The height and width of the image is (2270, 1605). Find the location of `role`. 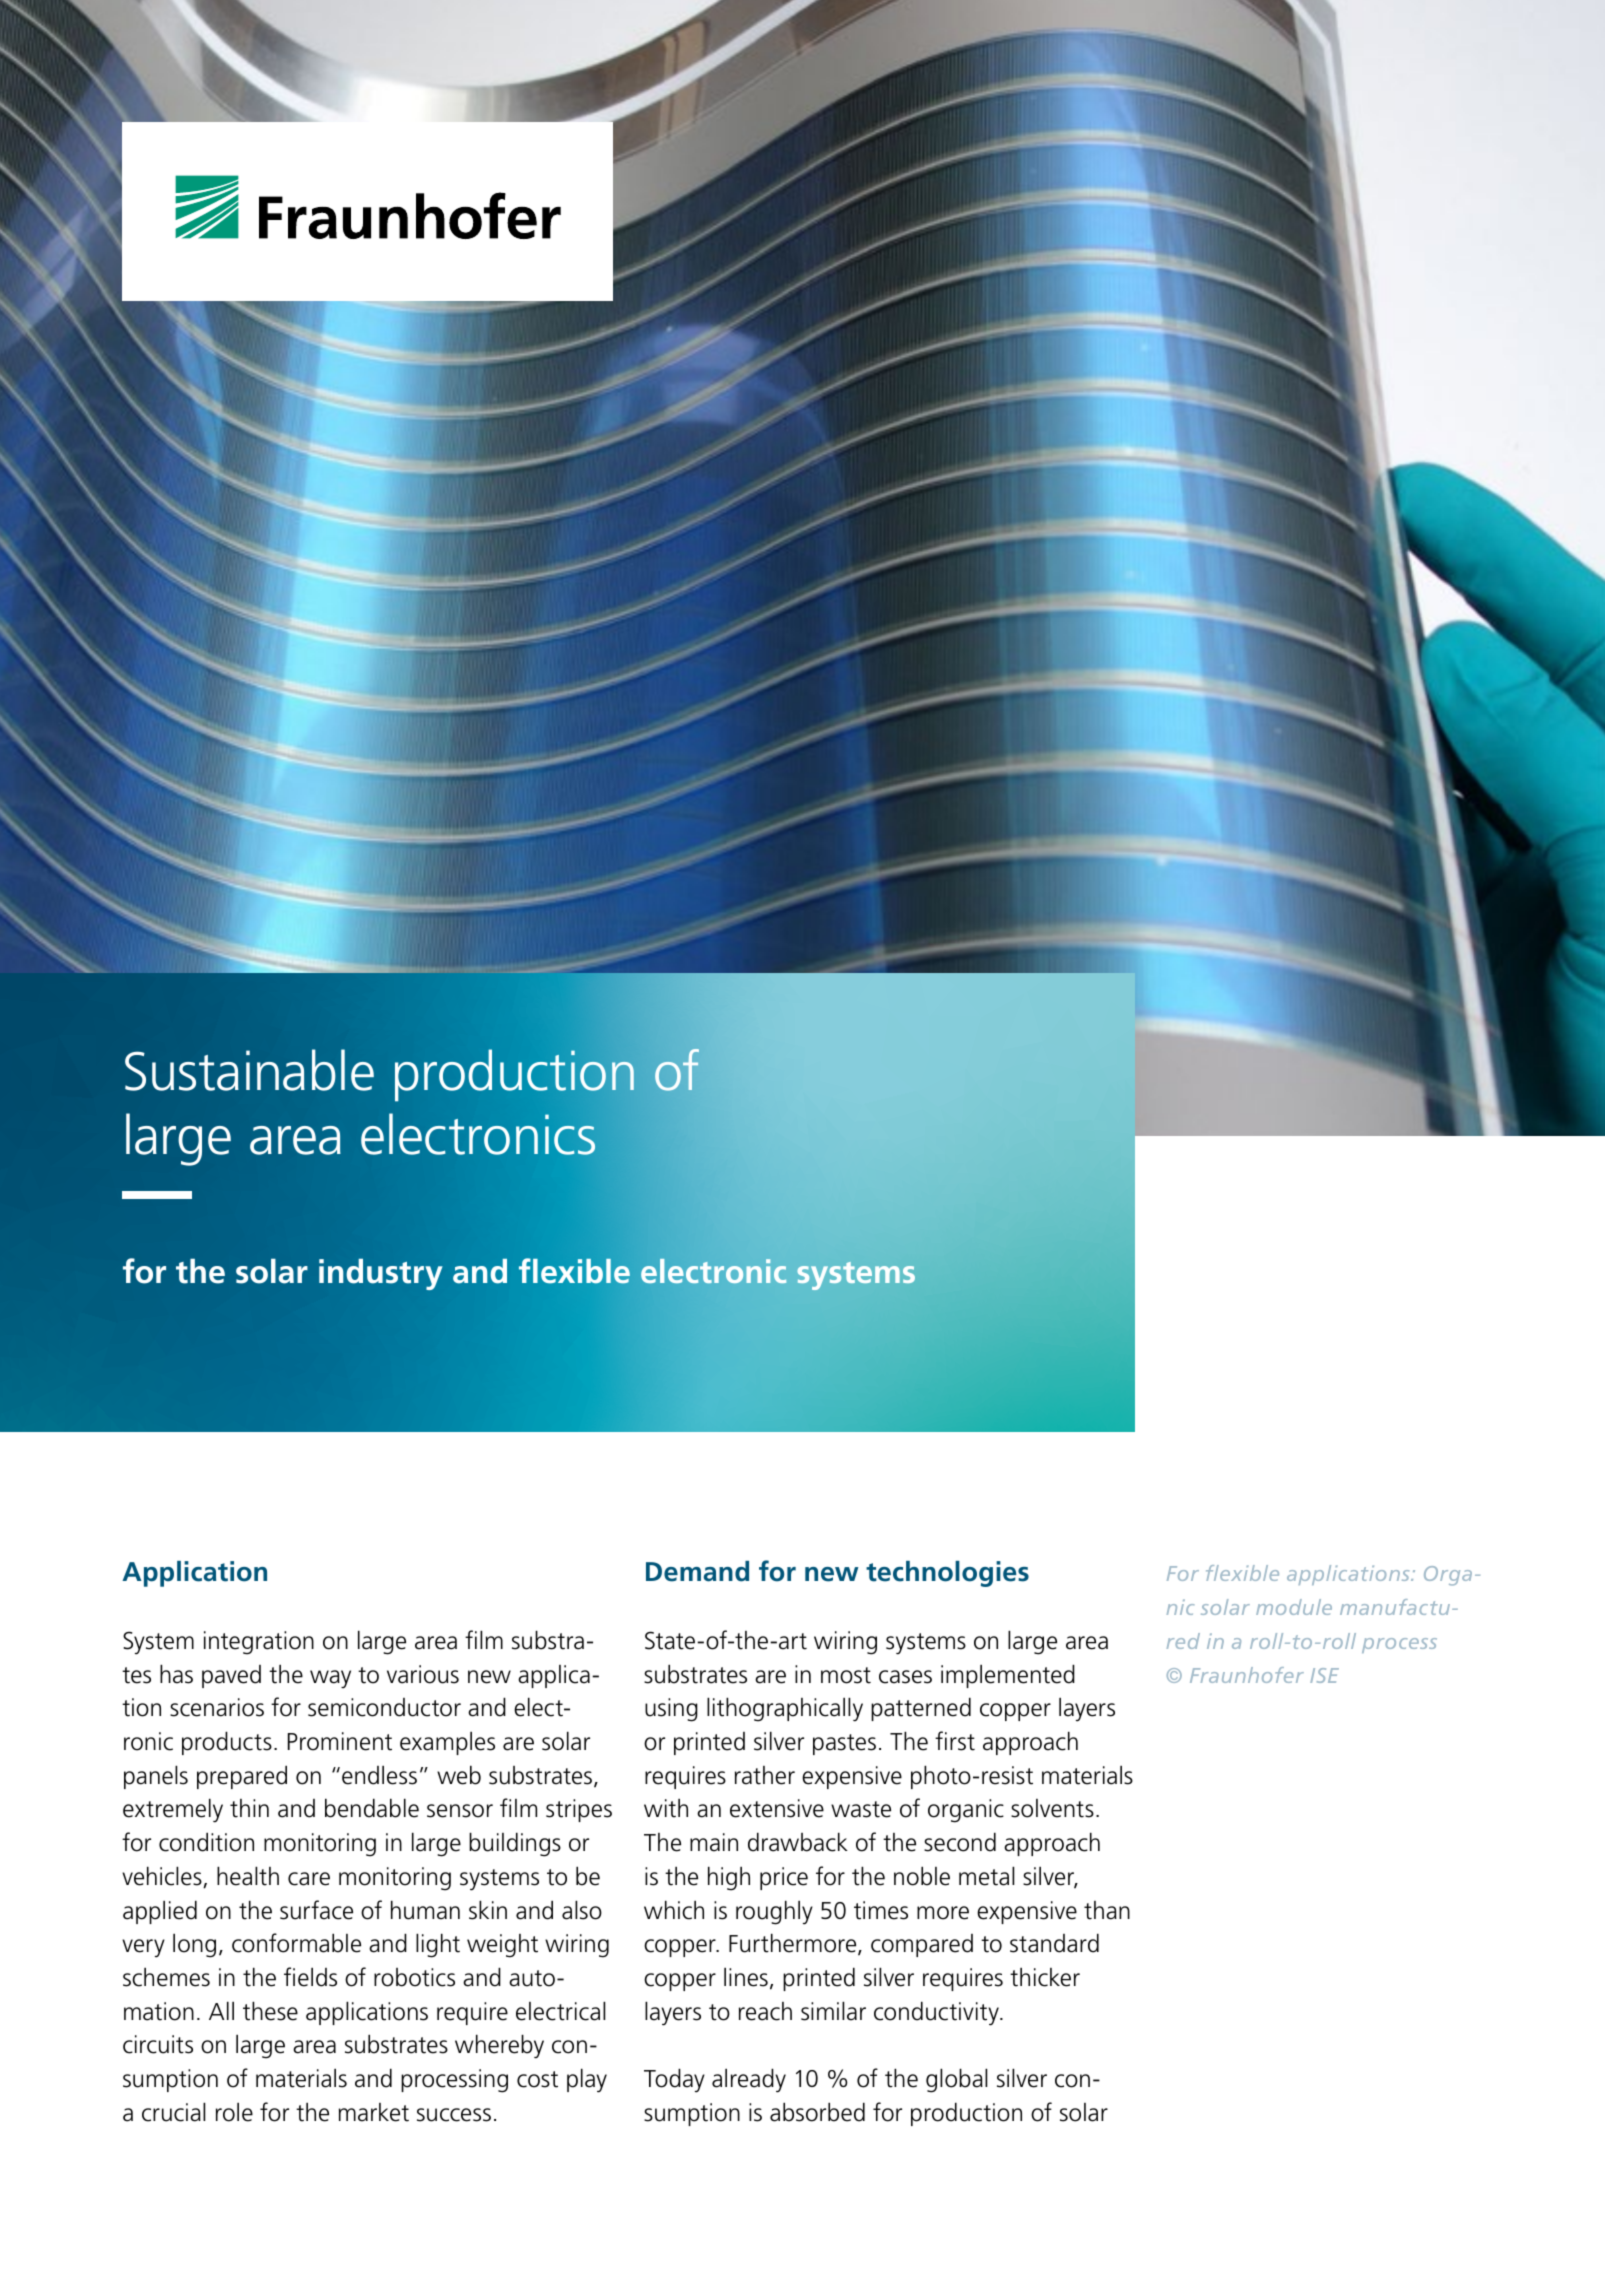

role is located at coordinates (234, 2112).
